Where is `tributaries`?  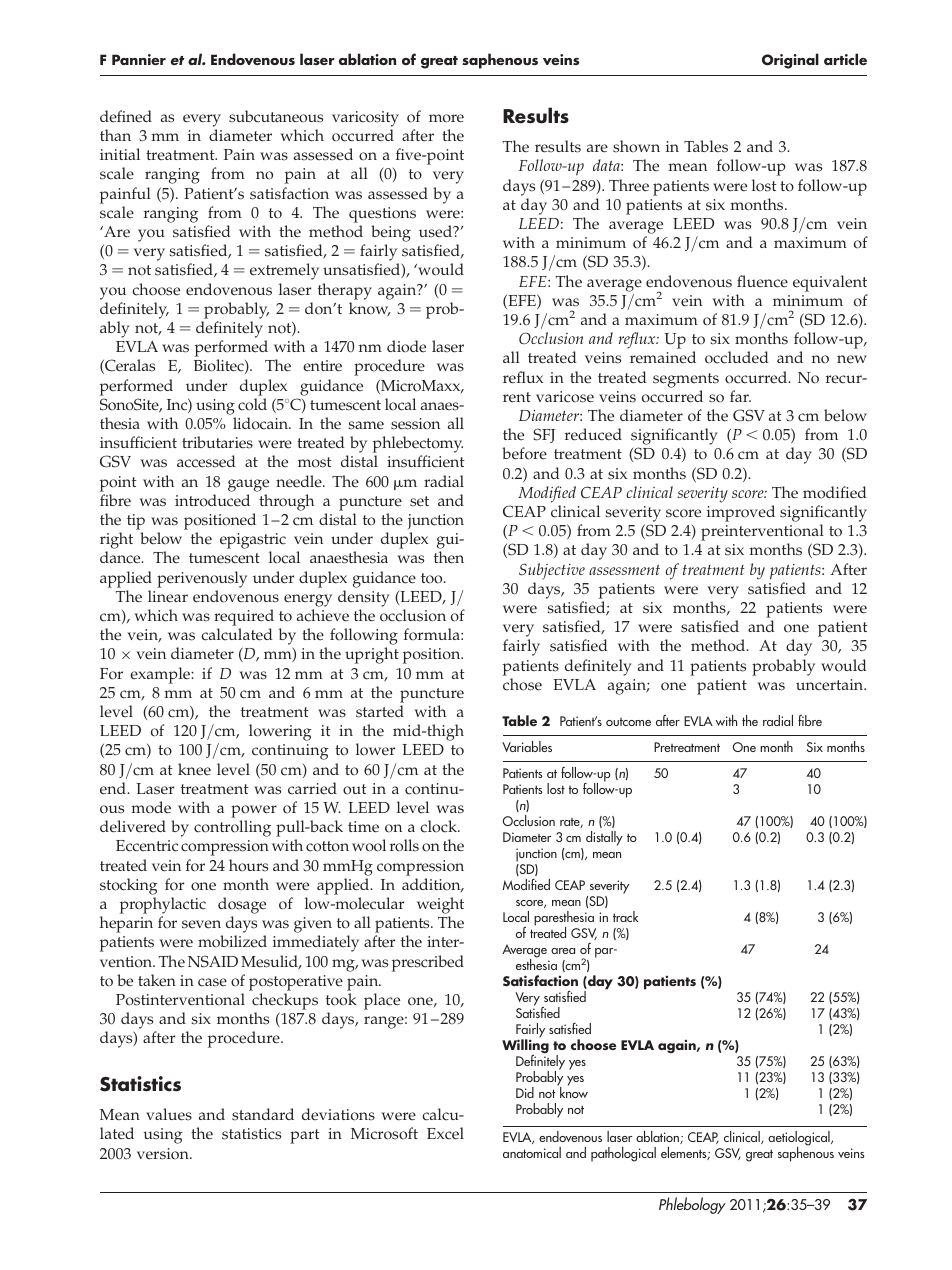
tributaries is located at coordinates (217, 442).
